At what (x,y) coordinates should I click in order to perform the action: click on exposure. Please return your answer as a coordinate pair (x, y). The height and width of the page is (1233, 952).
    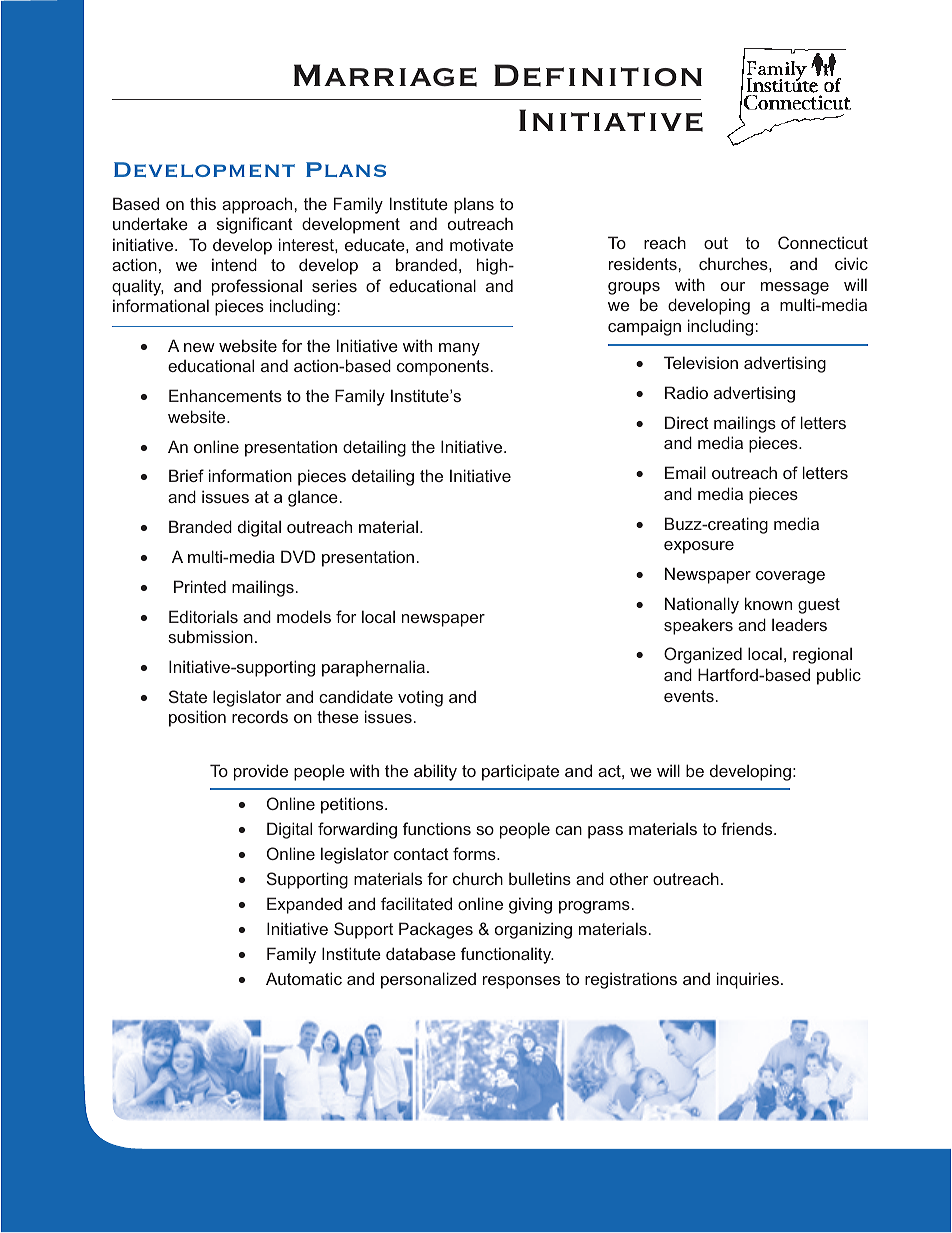
    Looking at the image, I should click on (699, 547).
